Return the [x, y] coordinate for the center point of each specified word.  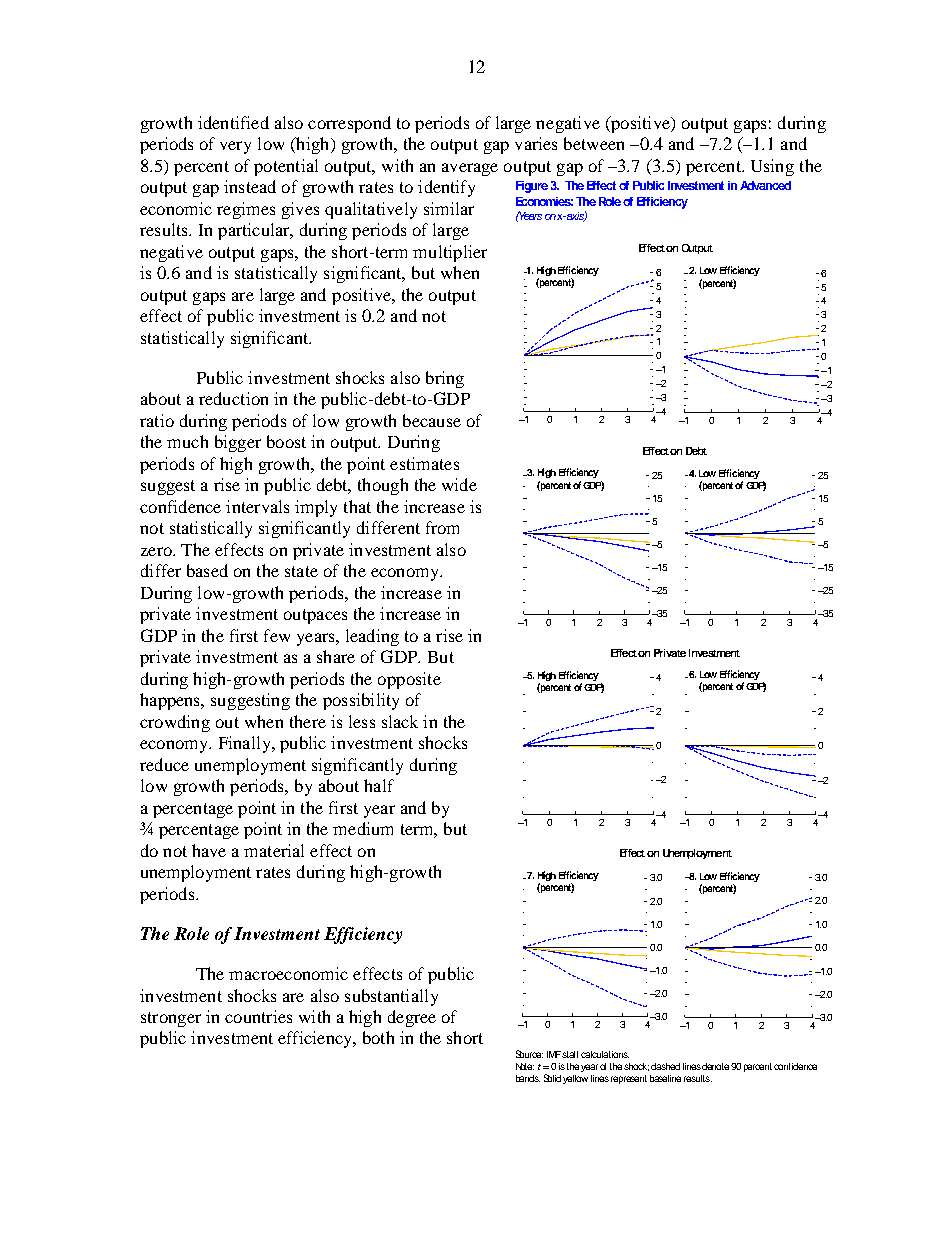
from [442, 527]
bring [445, 379]
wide [459, 484]
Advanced [765, 185]
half [379, 785]
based [207, 570]
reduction [233, 398]
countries [258, 1016]
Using [772, 167]
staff [570, 1054]
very [235, 147]
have [209, 850]
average [470, 169]
